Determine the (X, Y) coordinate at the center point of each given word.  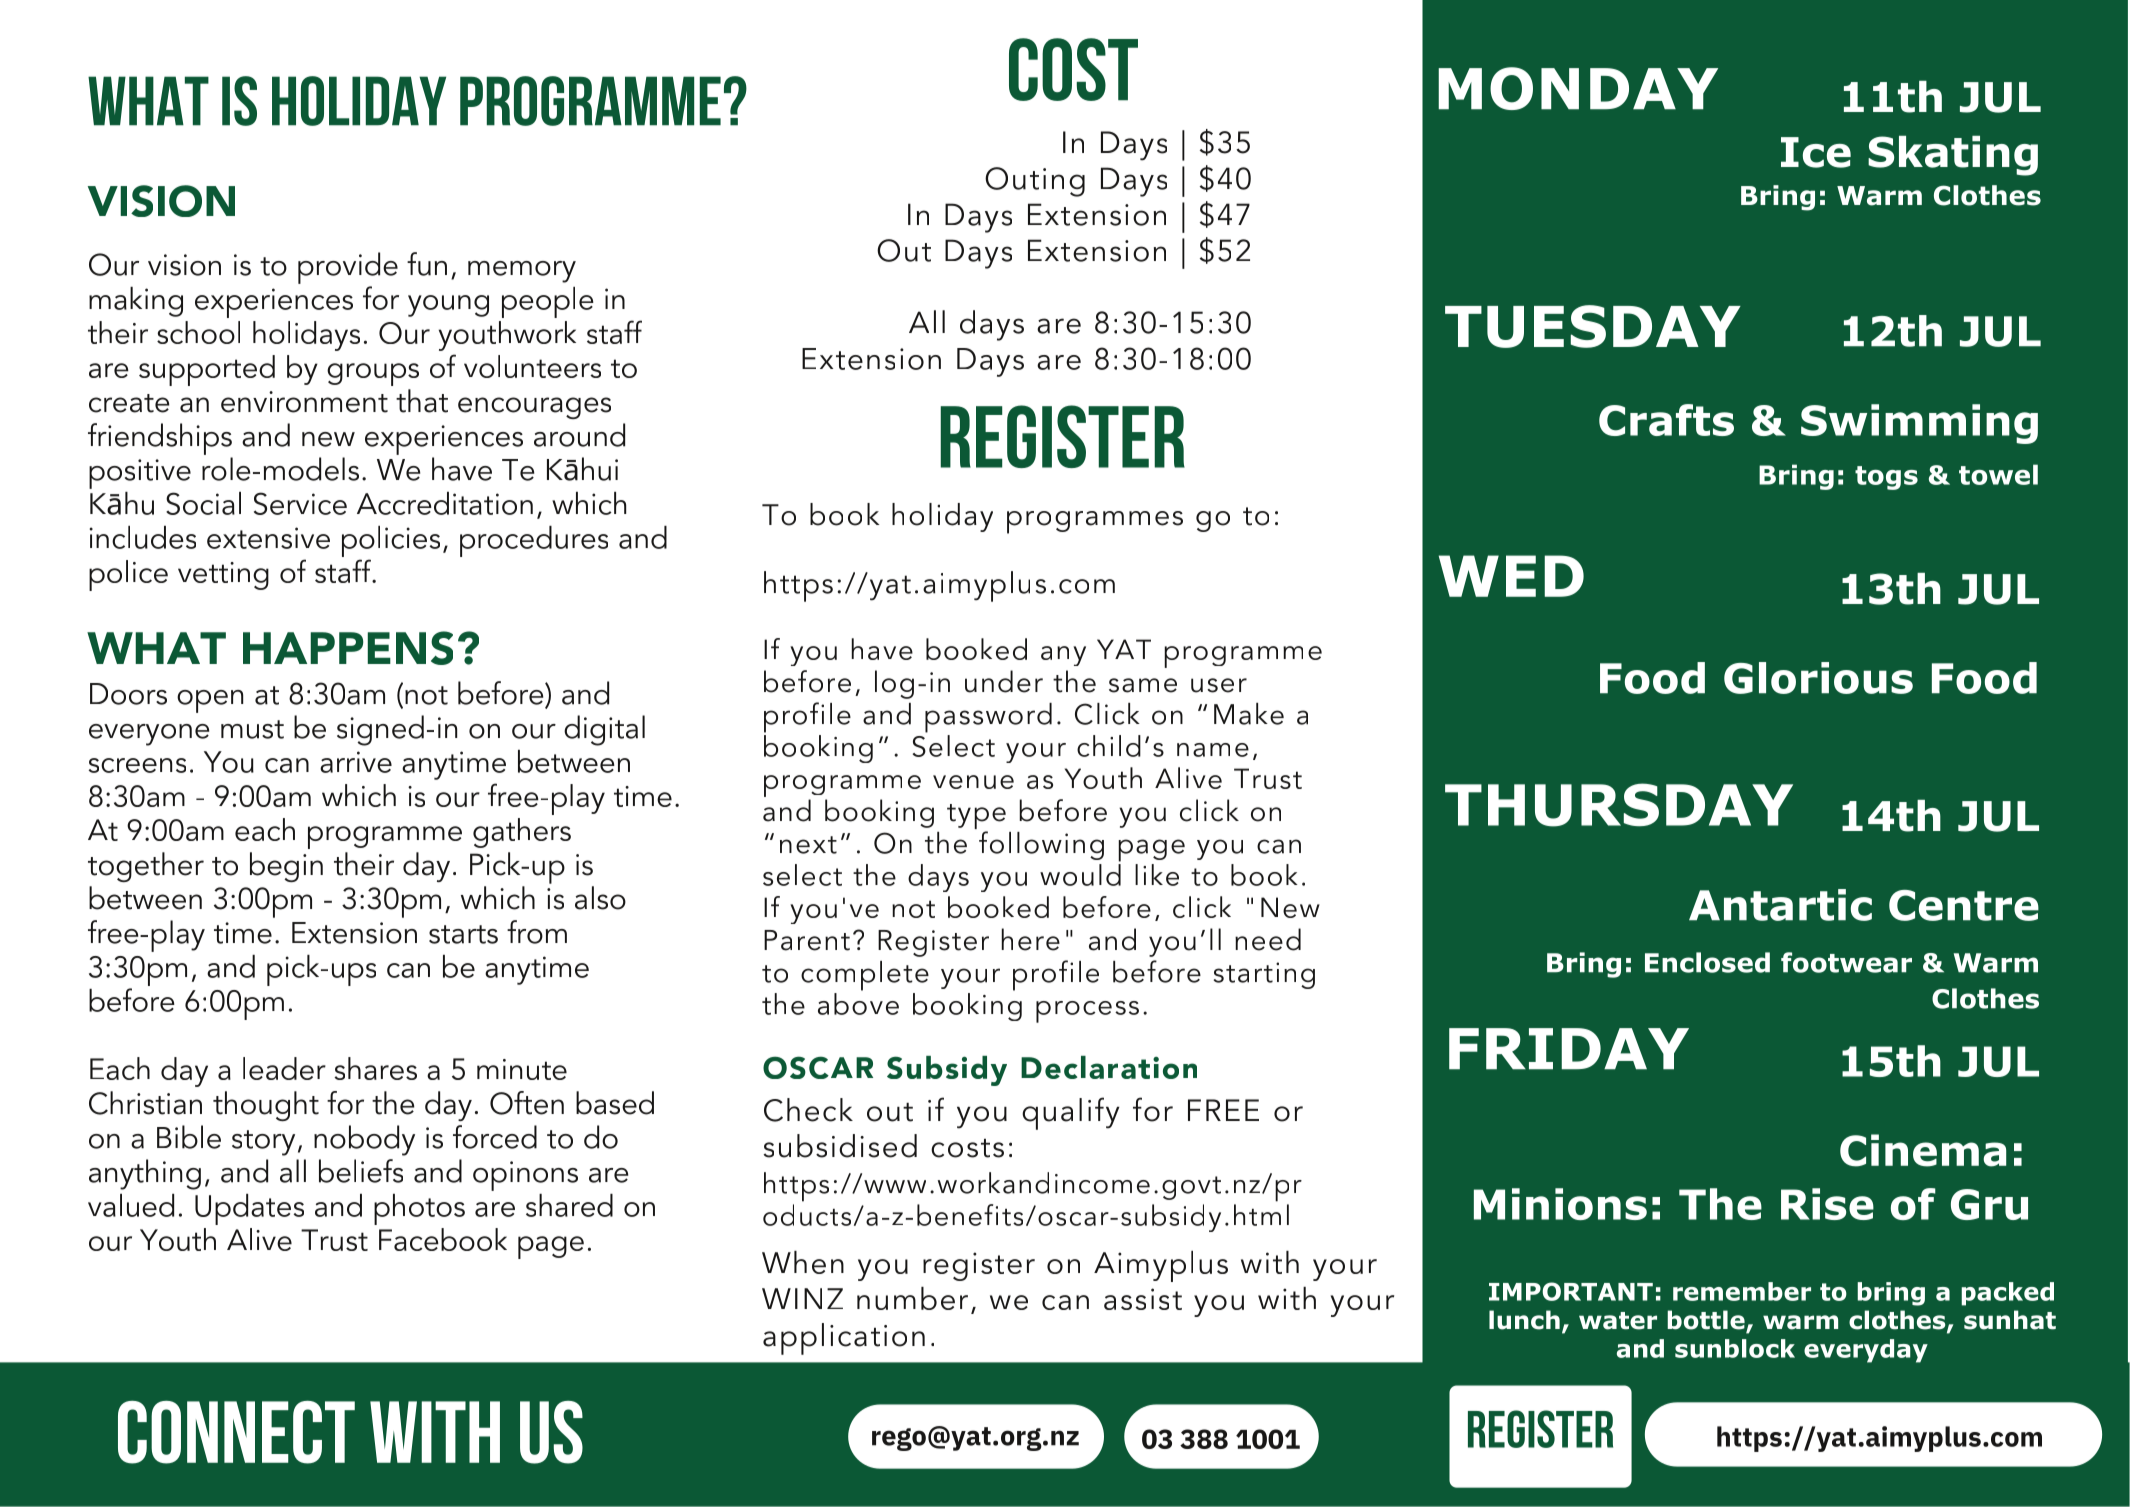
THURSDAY (1619, 805)
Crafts (1666, 420)
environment (304, 402)
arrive (356, 762)
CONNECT (236, 1432)
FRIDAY (1569, 1049)
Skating (1953, 156)
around (579, 435)
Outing (1035, 182)
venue (973, 782)
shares (375, 1068)
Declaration (1109, 1067)
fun (427, 264)
